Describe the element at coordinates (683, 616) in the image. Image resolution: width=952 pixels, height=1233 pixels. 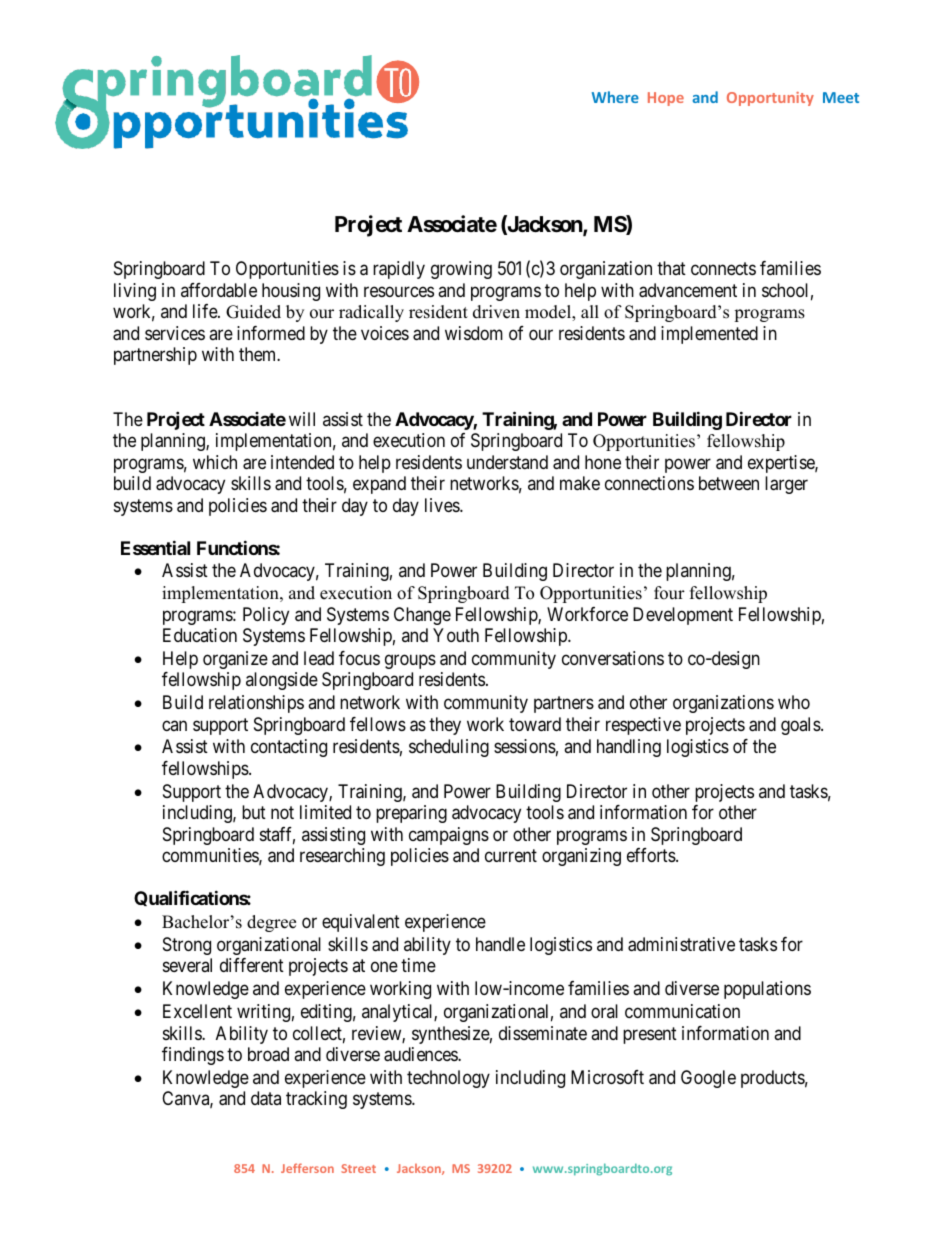
I see `Development` at that location.
